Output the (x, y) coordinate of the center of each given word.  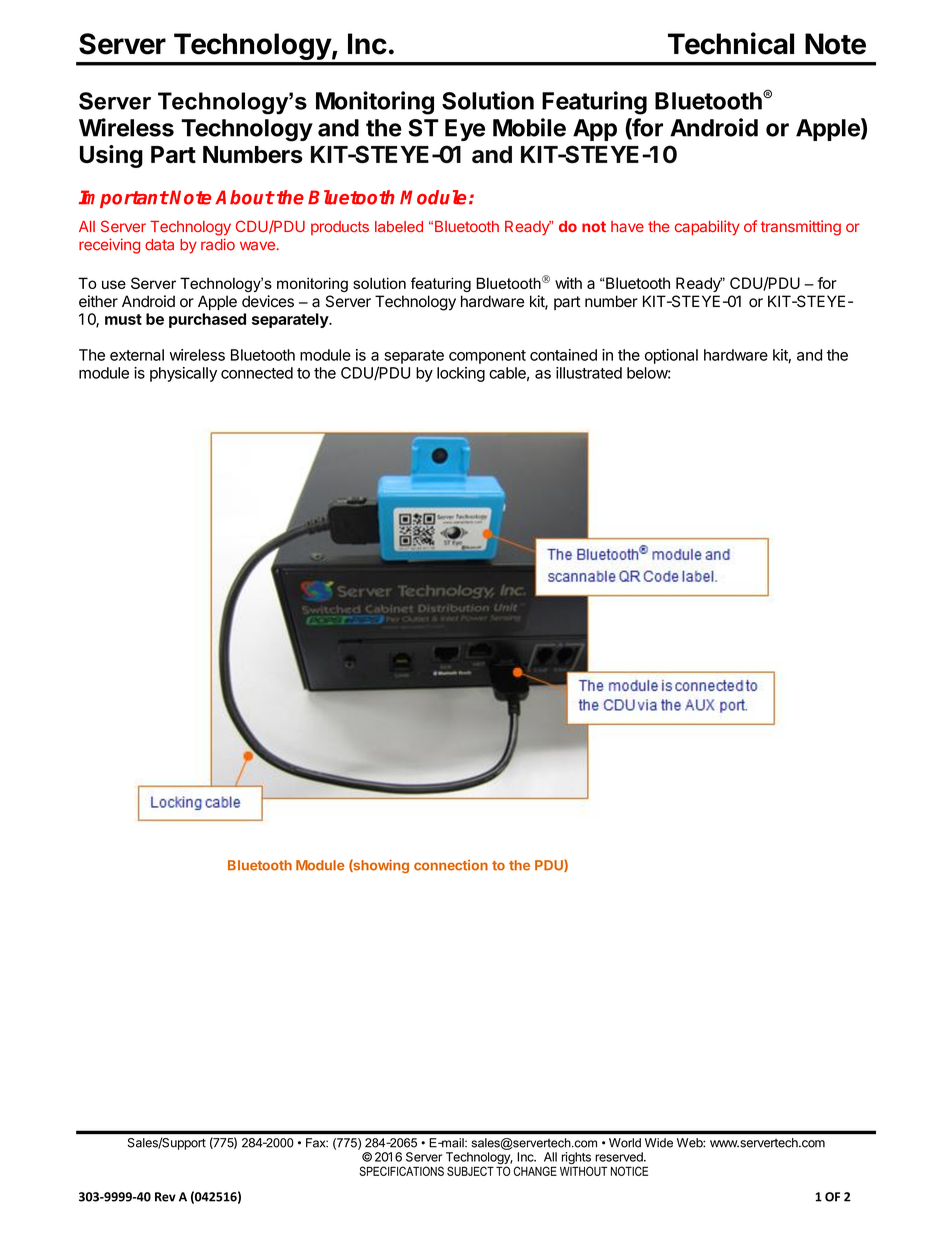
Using (111, 156)
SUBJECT (470, 1171)
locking (461, 374)
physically (183, 374)
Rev (165, 1197)
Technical (731, 43)
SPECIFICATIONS (401, 1171)
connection (451, 865)
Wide (659, 1143)
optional (671, 356)
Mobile (529, 127)
